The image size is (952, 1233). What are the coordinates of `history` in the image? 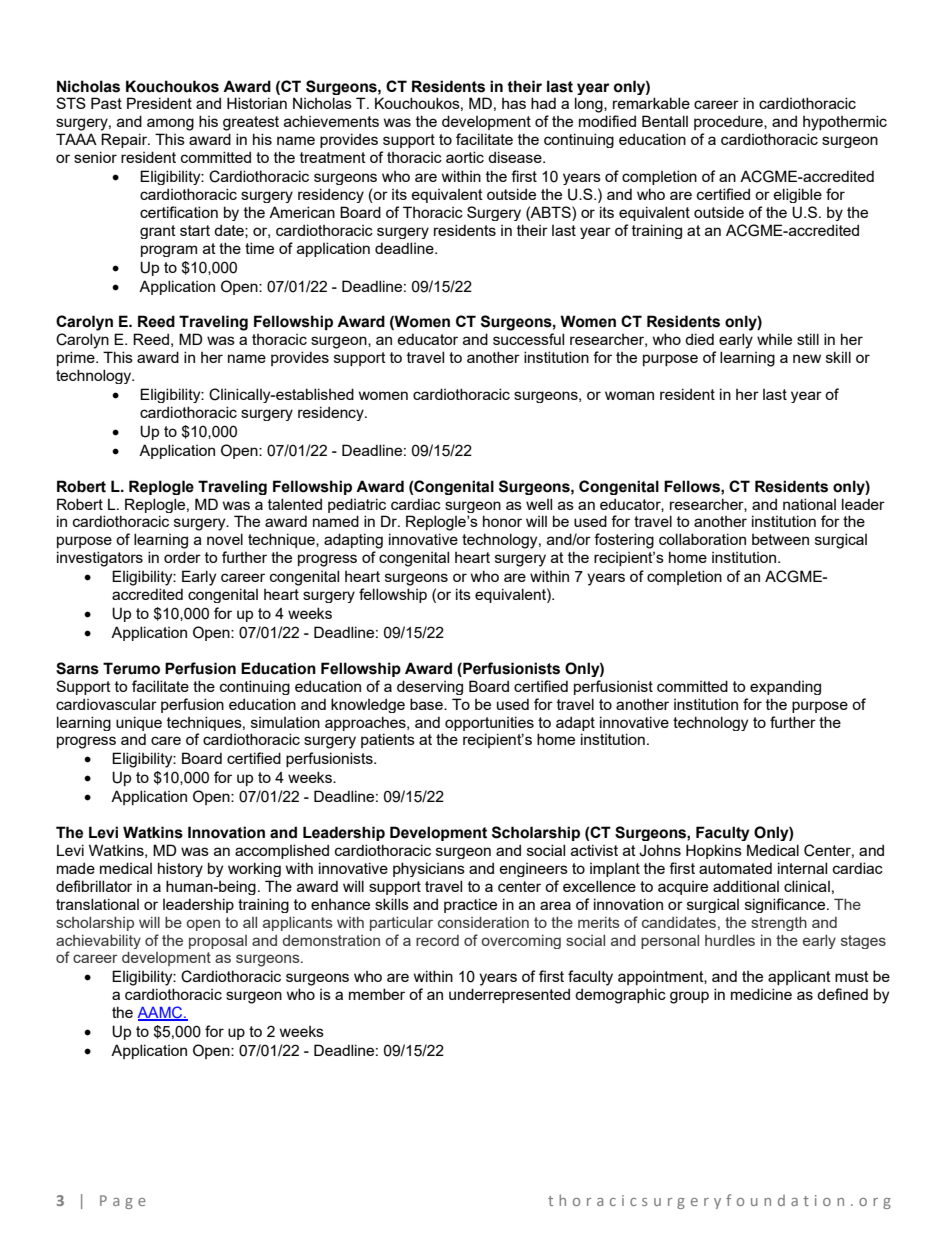 It's located at (180, 869).
